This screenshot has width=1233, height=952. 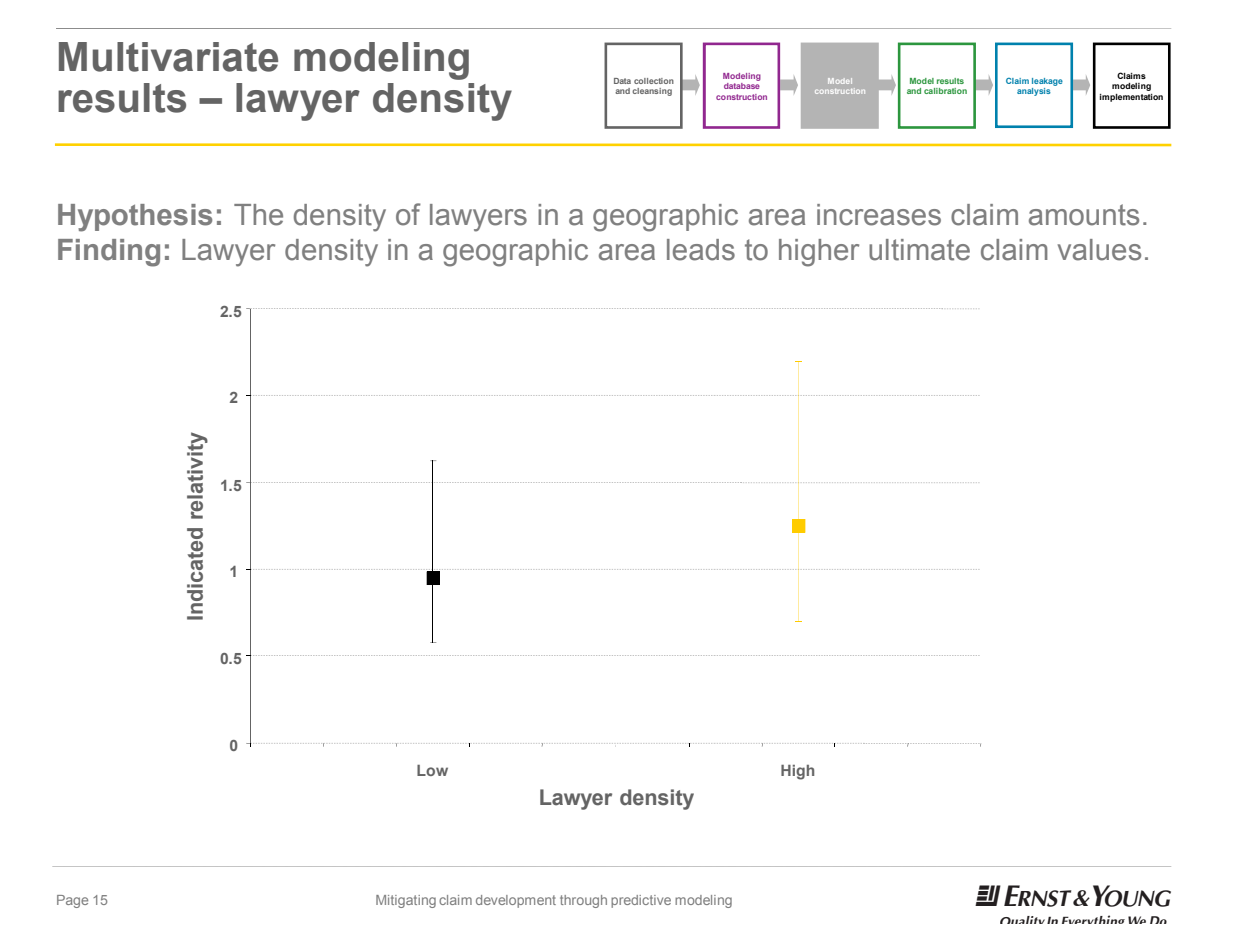 What do you see at coordinates (135, 218) in the screenshot?
I see `Hypothesis` at bounding box center [135, 218].
